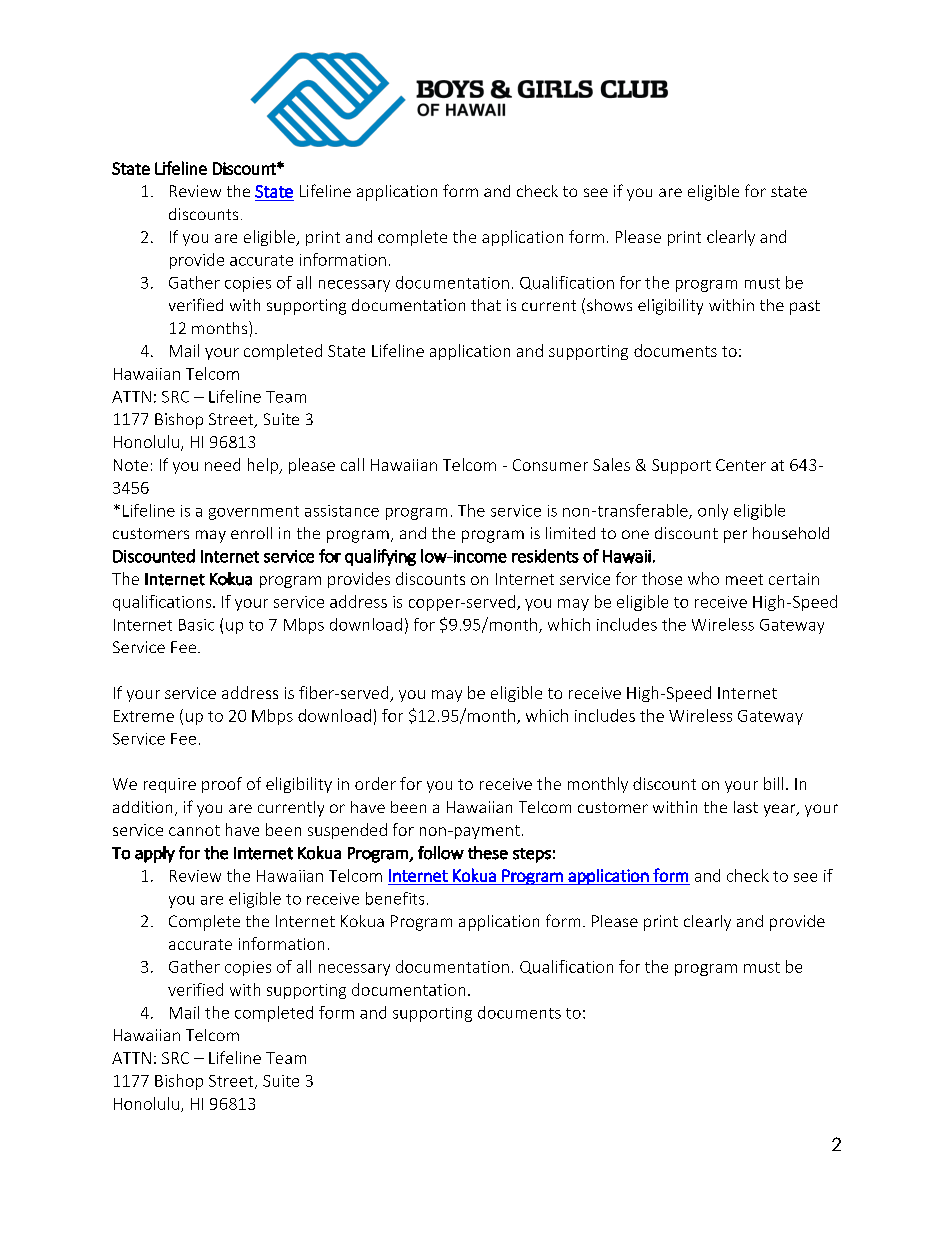 The height and width of the document is (1233, 952). I want to click on only, so click(713, 512).
